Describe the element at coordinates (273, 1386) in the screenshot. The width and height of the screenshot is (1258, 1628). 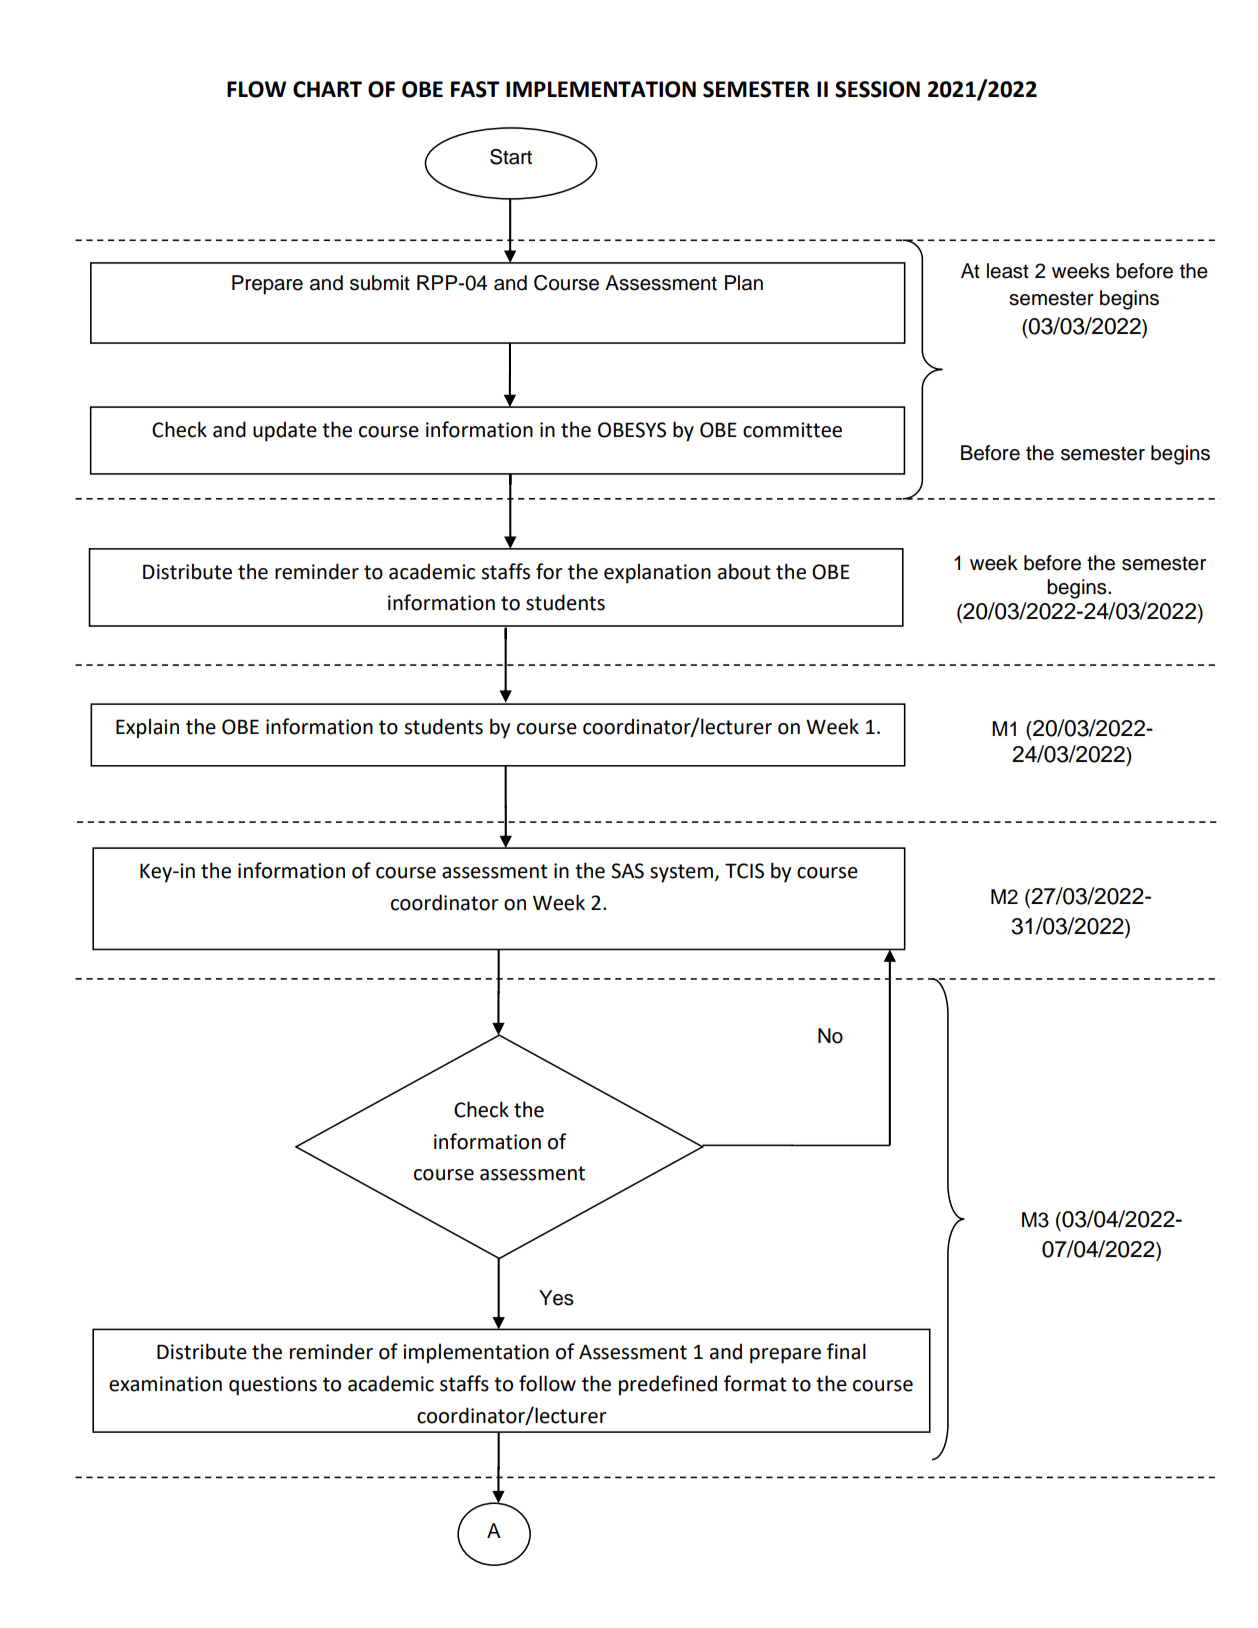
I see `questions` at that location.
